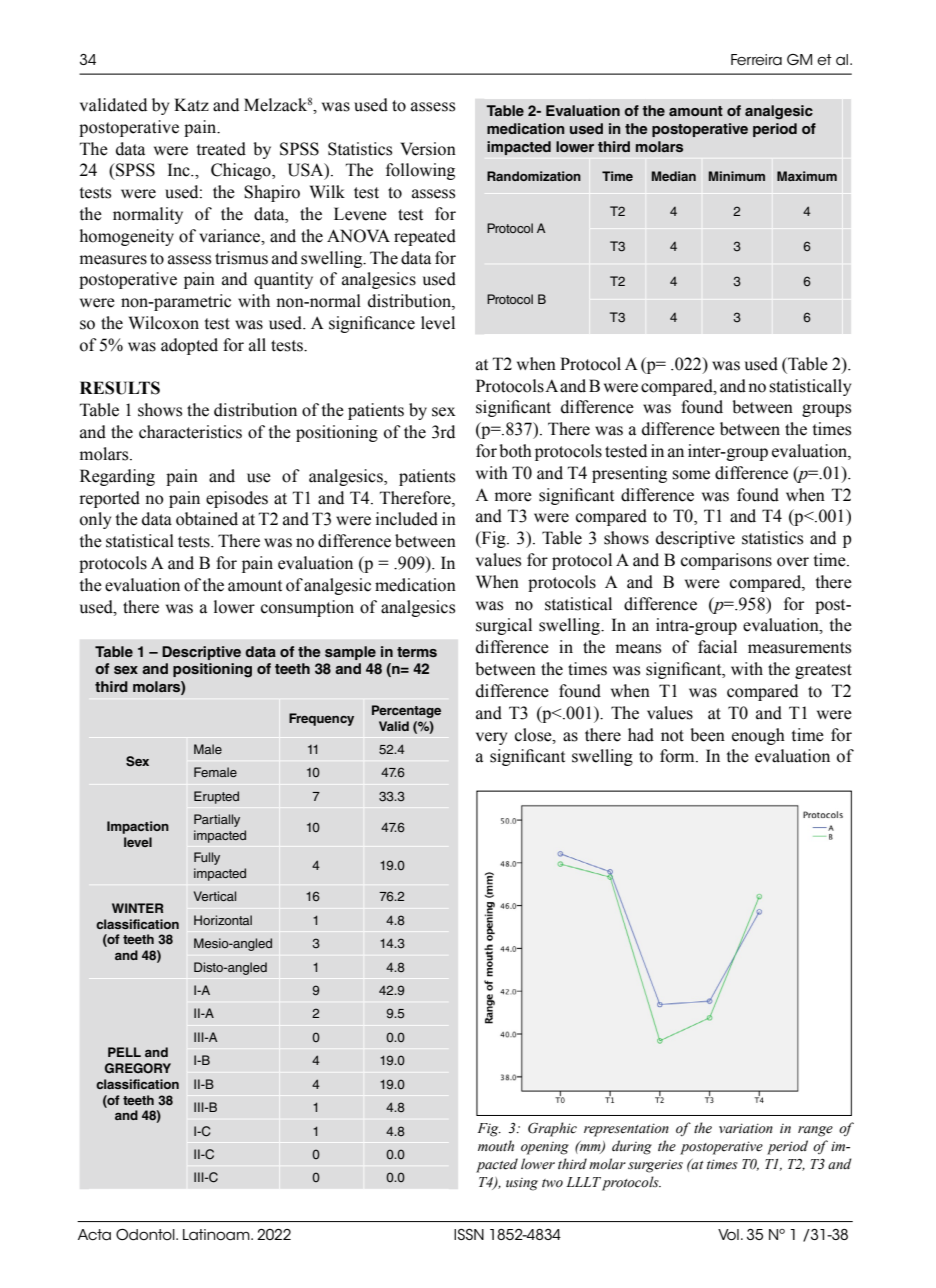 Image resolution: width=936 pixels, height=1288 pixels. Describe the element at coordinates (307, 608) in the screenshot. I see `consumption` at that location.
